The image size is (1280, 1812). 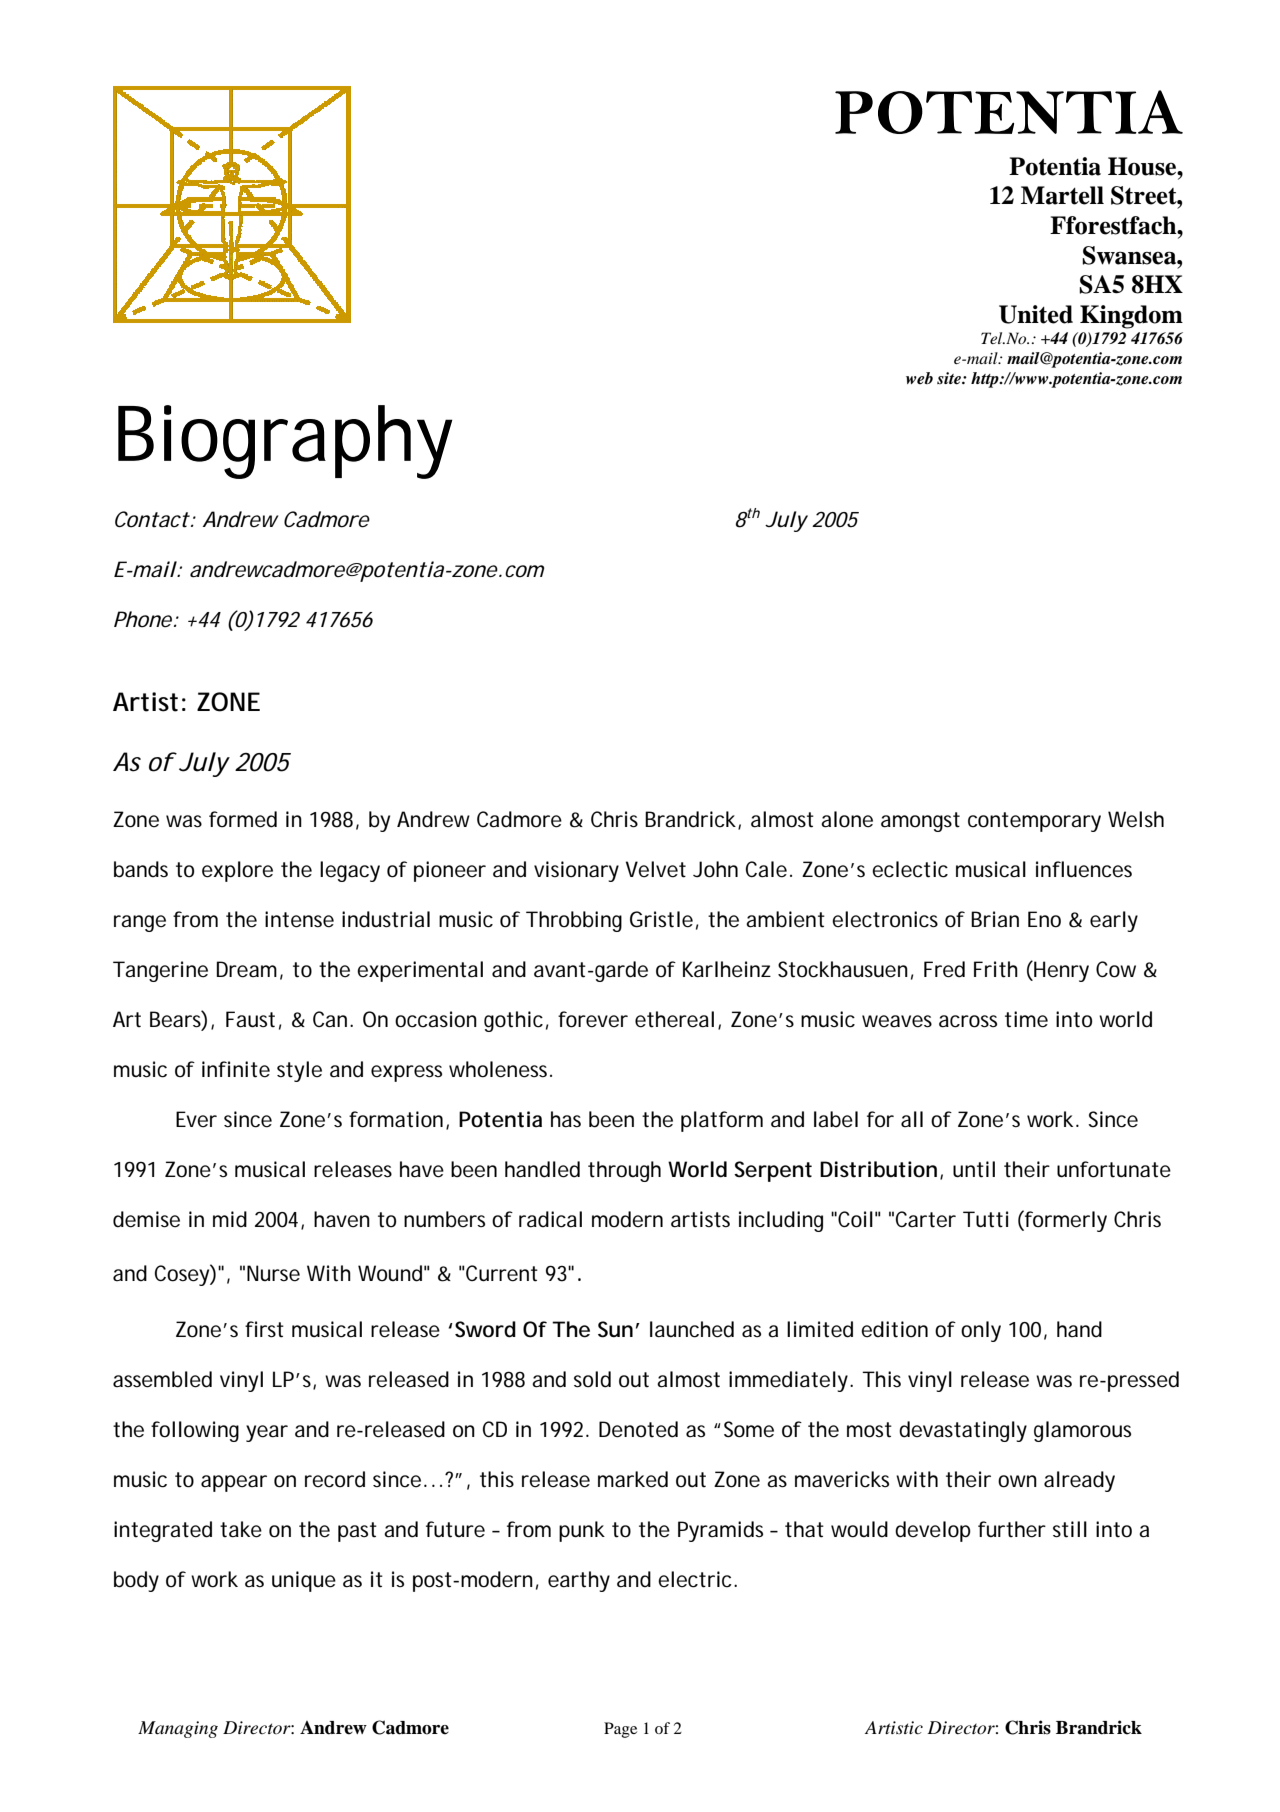 I want to click on web, so click(x=919, y=378).
